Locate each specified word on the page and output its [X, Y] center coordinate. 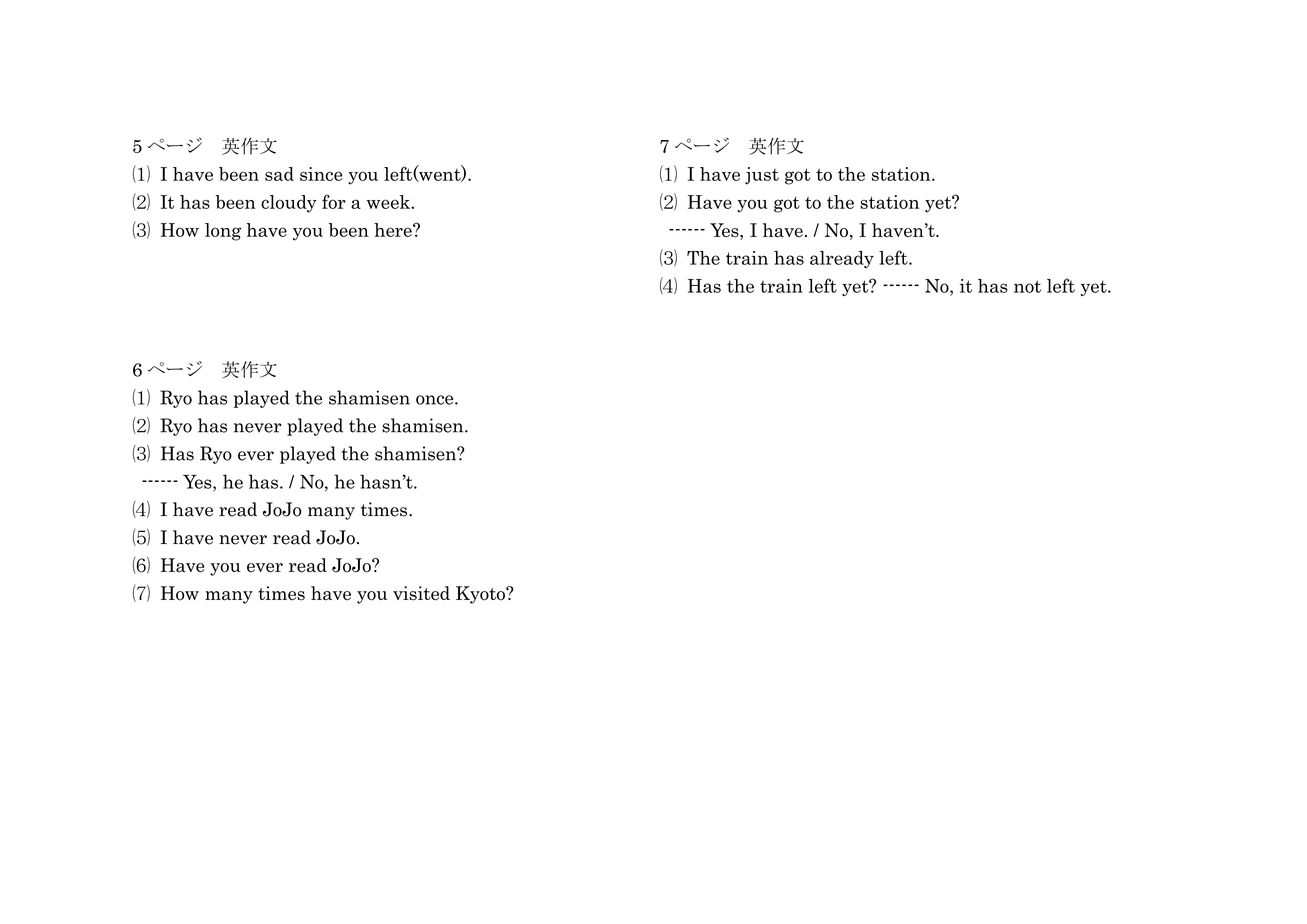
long [223, 232]
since [321, 174]
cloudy [289, 204]
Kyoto [481, 595]
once [436, 400]
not [1027, 286]
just [762, 176]
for [334, 201]
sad [279, 174]
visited [421, 593]
